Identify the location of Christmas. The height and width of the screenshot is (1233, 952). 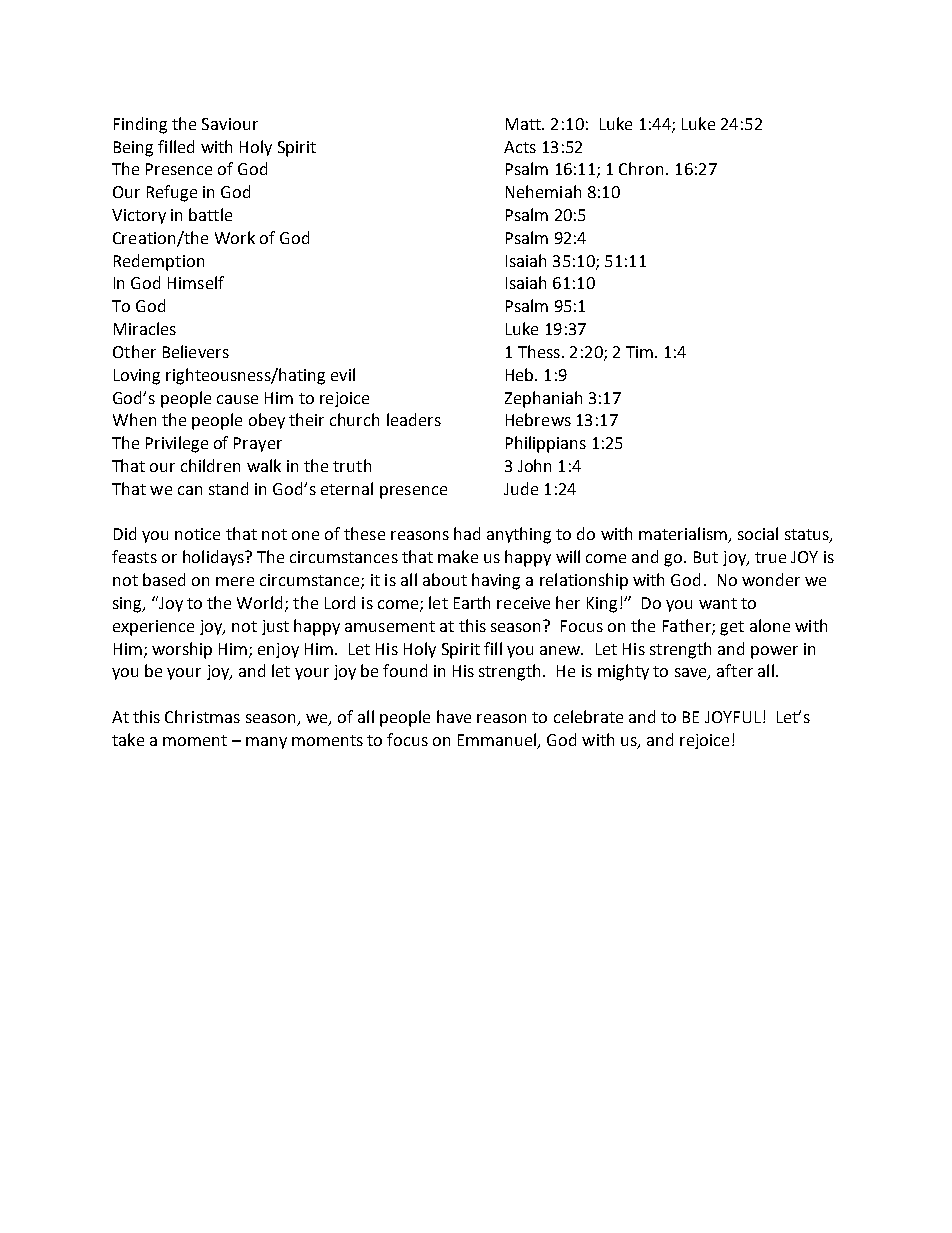
(202, 716).
